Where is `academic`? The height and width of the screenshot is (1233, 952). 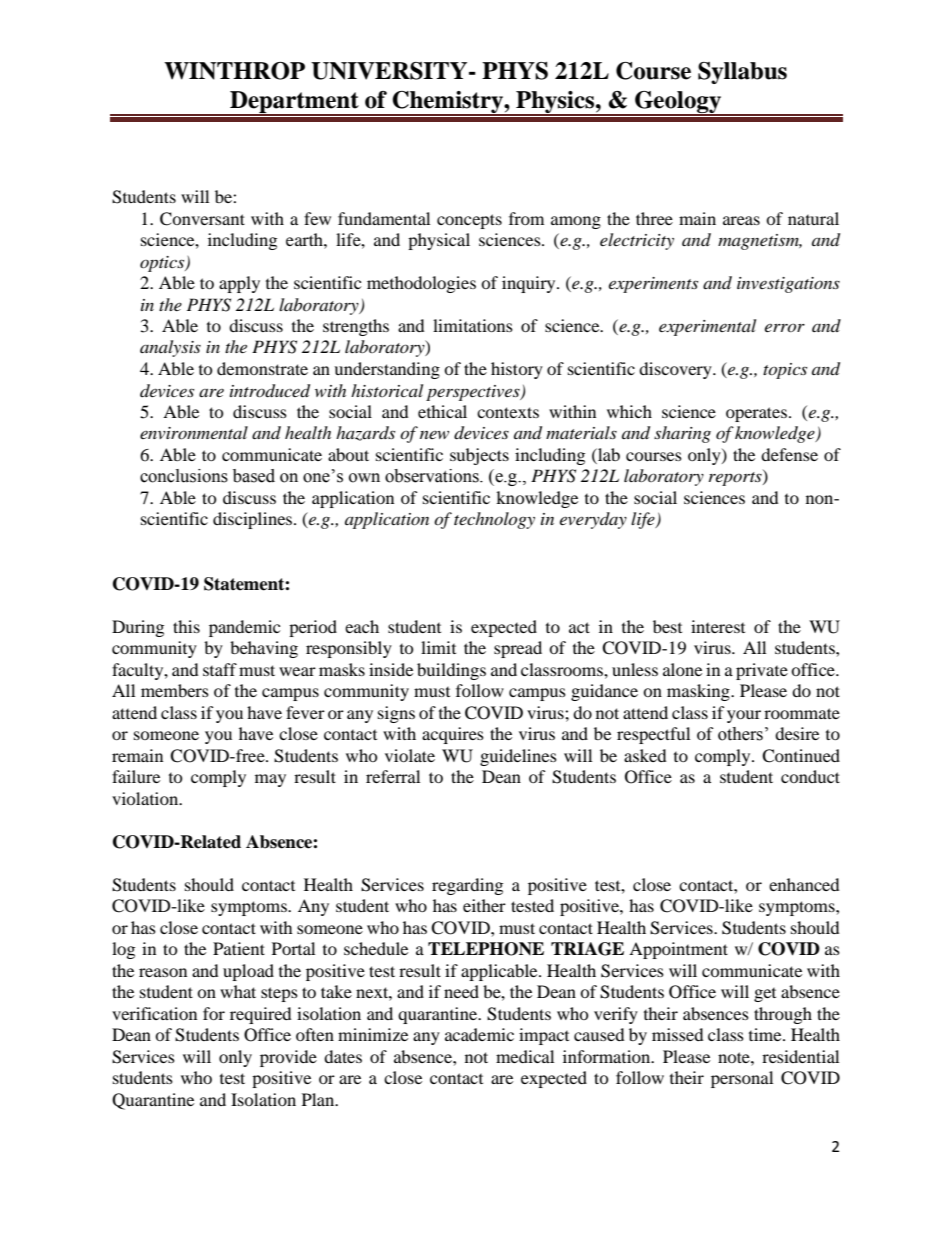 academic is located at coordinates (479, 1034).
